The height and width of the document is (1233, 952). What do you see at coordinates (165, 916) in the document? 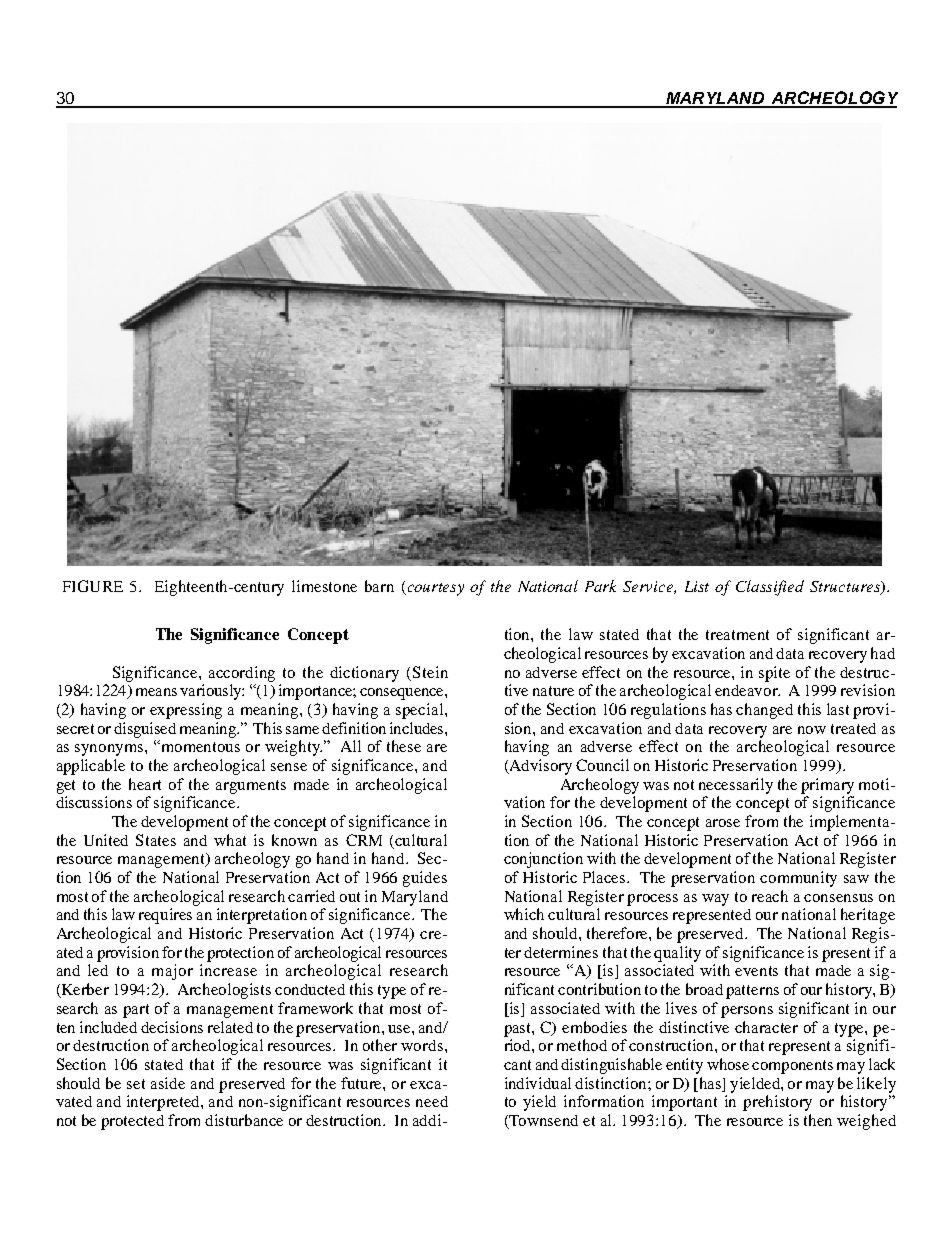
I see `requires` at bounding box center [165, 916].
